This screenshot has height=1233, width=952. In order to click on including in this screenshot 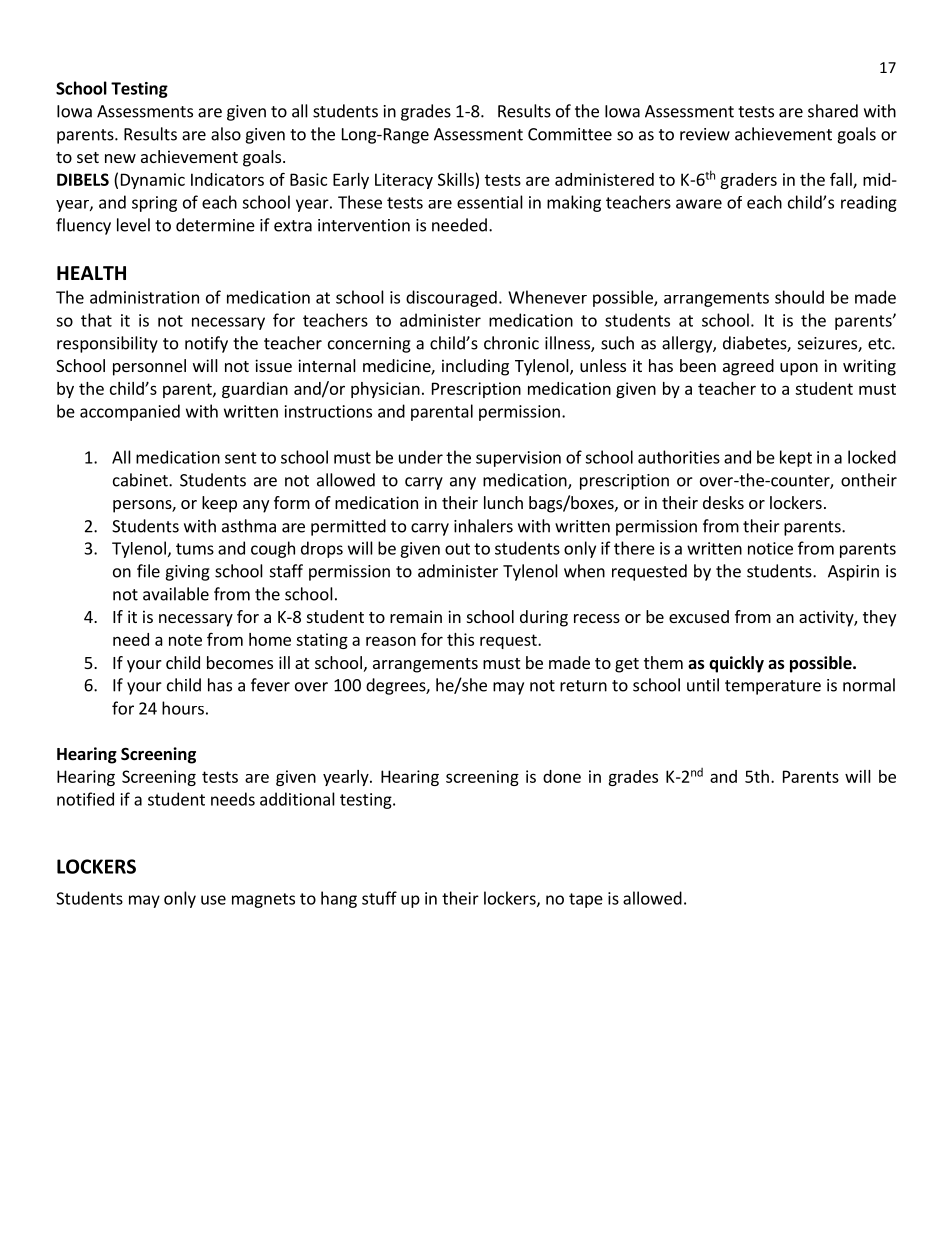, I will do `click(475, 367)`.
